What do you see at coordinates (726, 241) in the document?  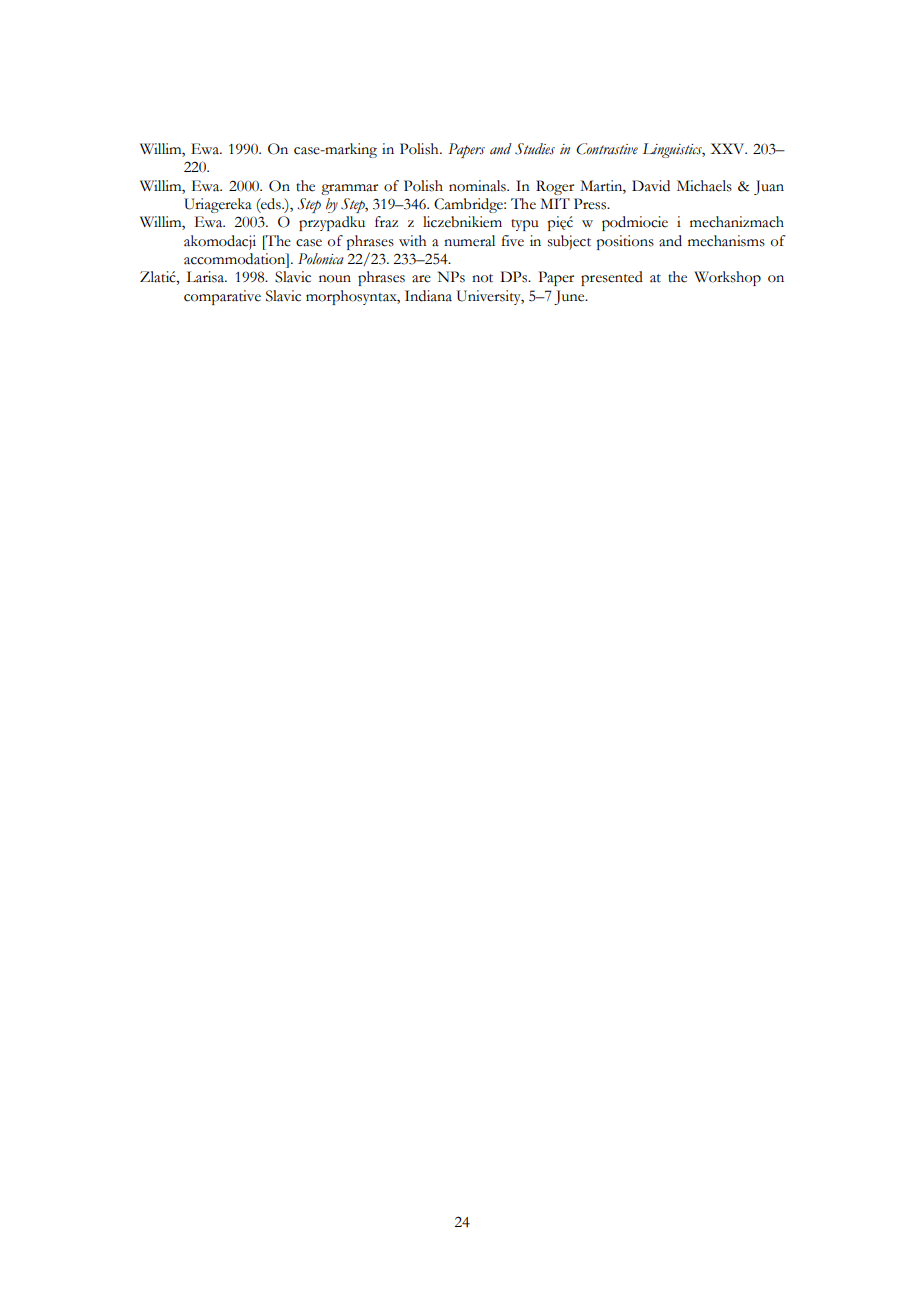 I see `mechanisms` at bounding box center [726, 241].
